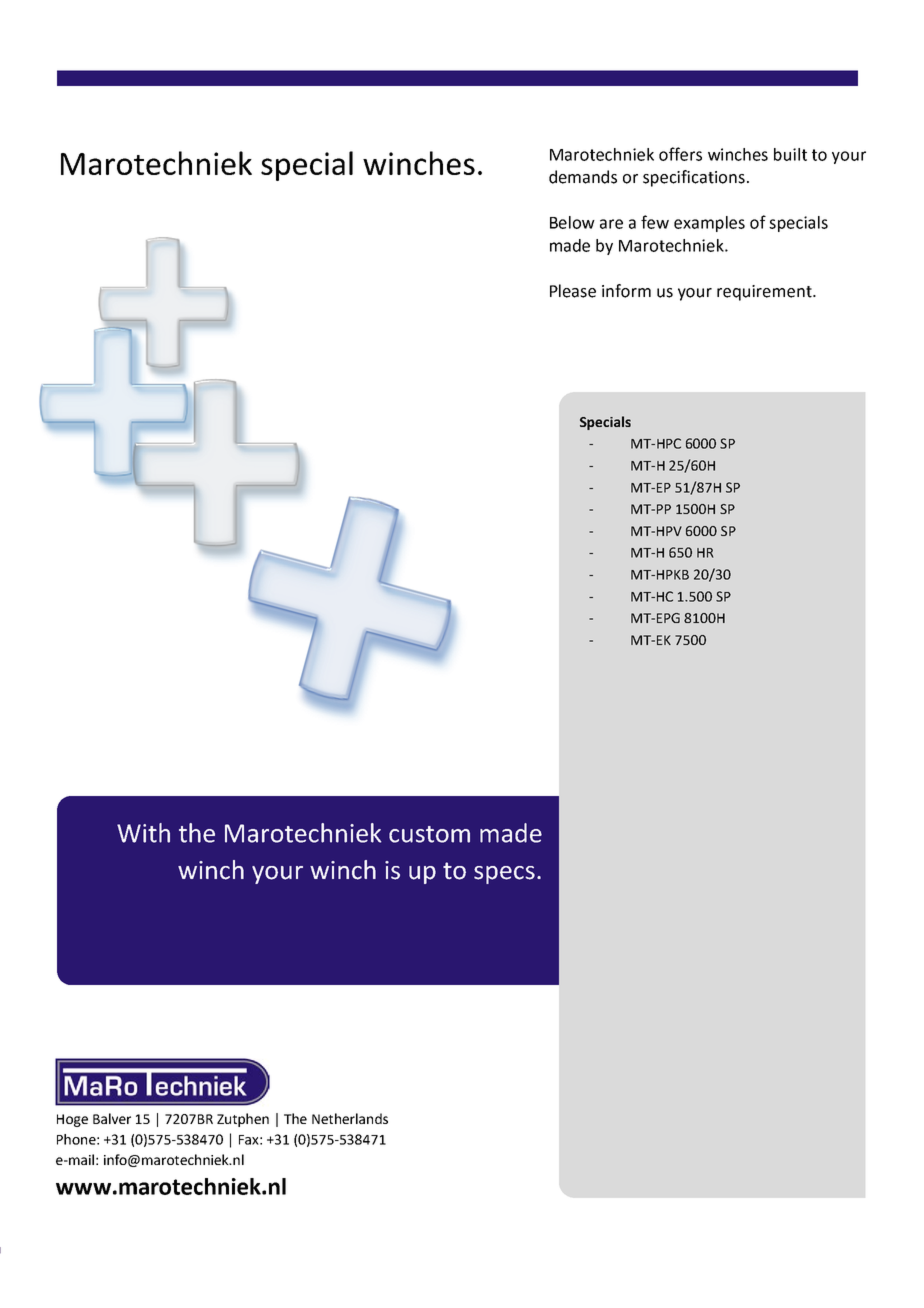 The width and height of the document is (924, 1308). Describe the element at coordinates (583, 177) in the document. I see `demands` at that location.
